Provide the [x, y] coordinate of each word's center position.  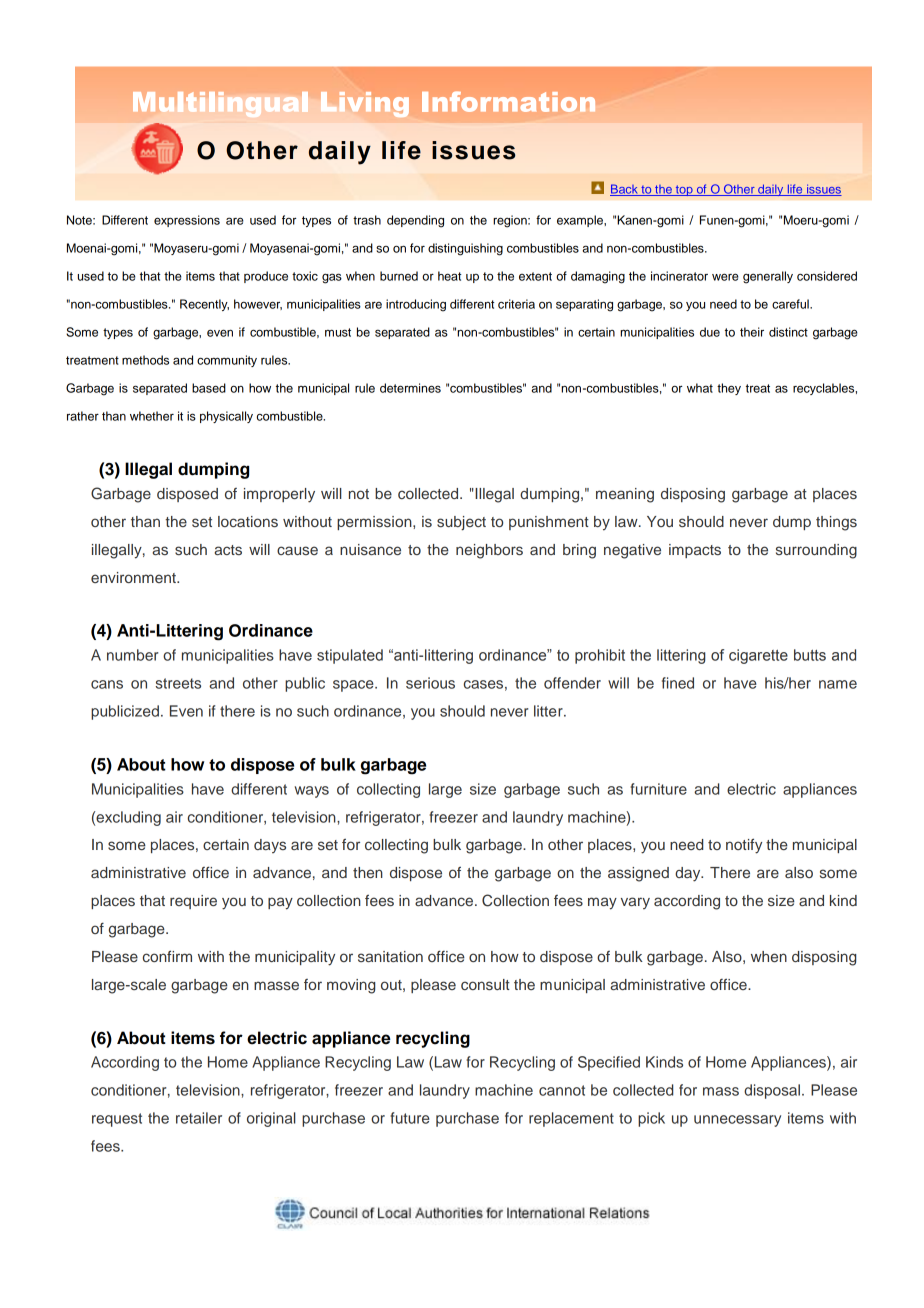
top [684, 190]
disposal [772, 1091]
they [729, 389]
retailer [199, 1118]
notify [744, 846]
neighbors [489, 551]
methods [145, 360]
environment [134, 577]
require [193, 902]
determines [410, 388]
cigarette [758, 656]
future [410, 1118]
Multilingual [220, 104]
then [368, 872]
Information [508, 101]
